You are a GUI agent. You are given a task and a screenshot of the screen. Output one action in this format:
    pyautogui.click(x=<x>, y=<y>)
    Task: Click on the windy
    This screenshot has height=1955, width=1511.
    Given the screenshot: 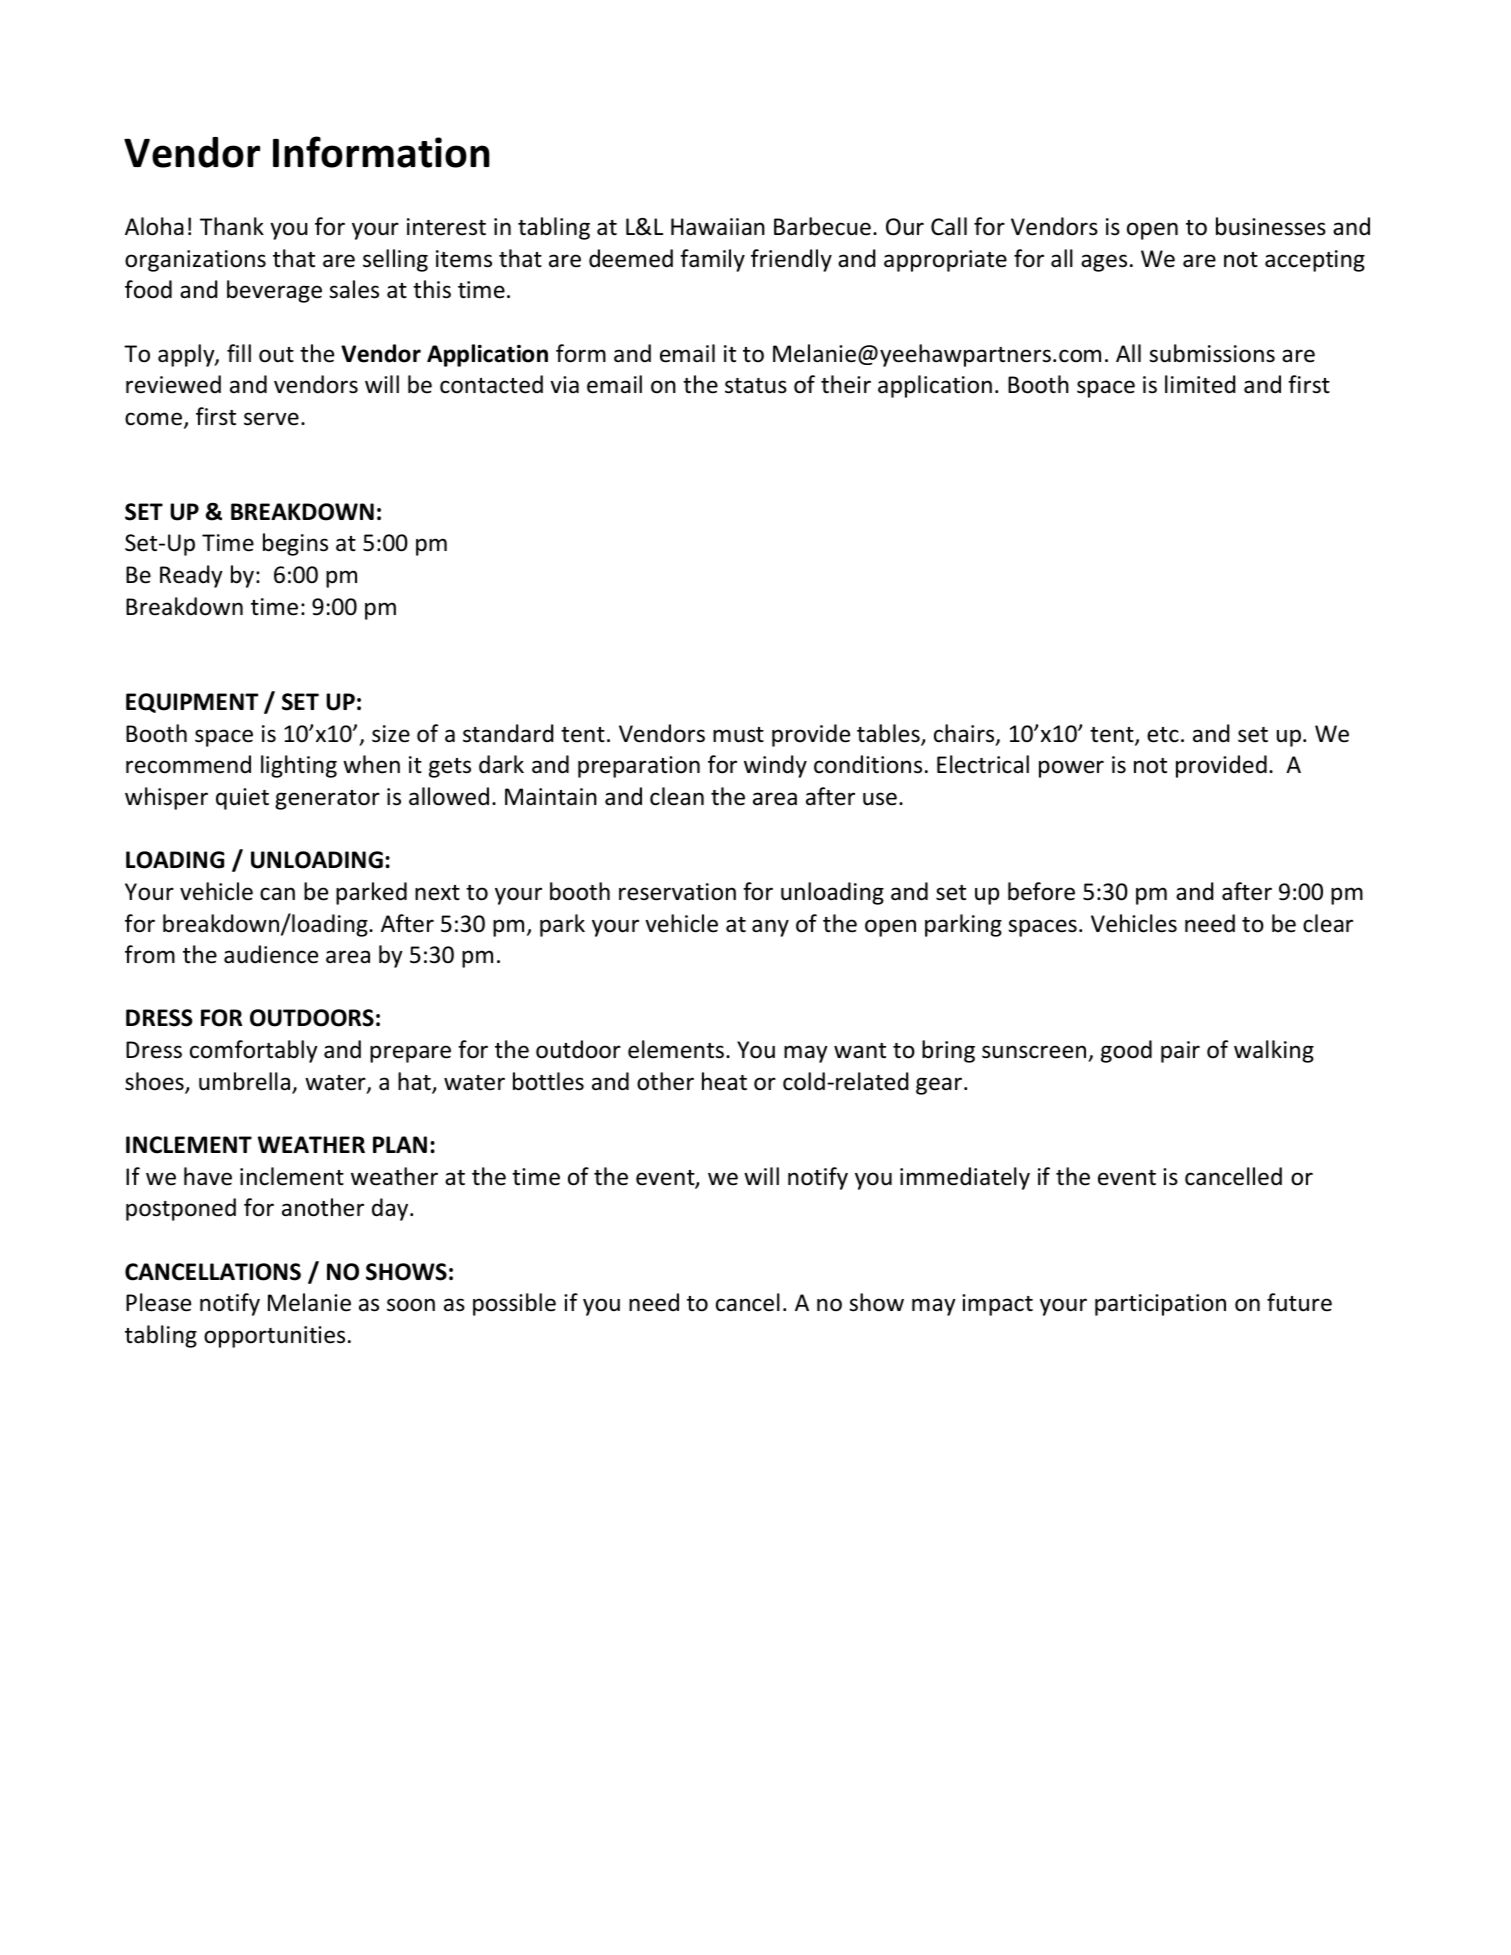 What is the action you would take?
    pyautogui.click(x=775, y=766)
